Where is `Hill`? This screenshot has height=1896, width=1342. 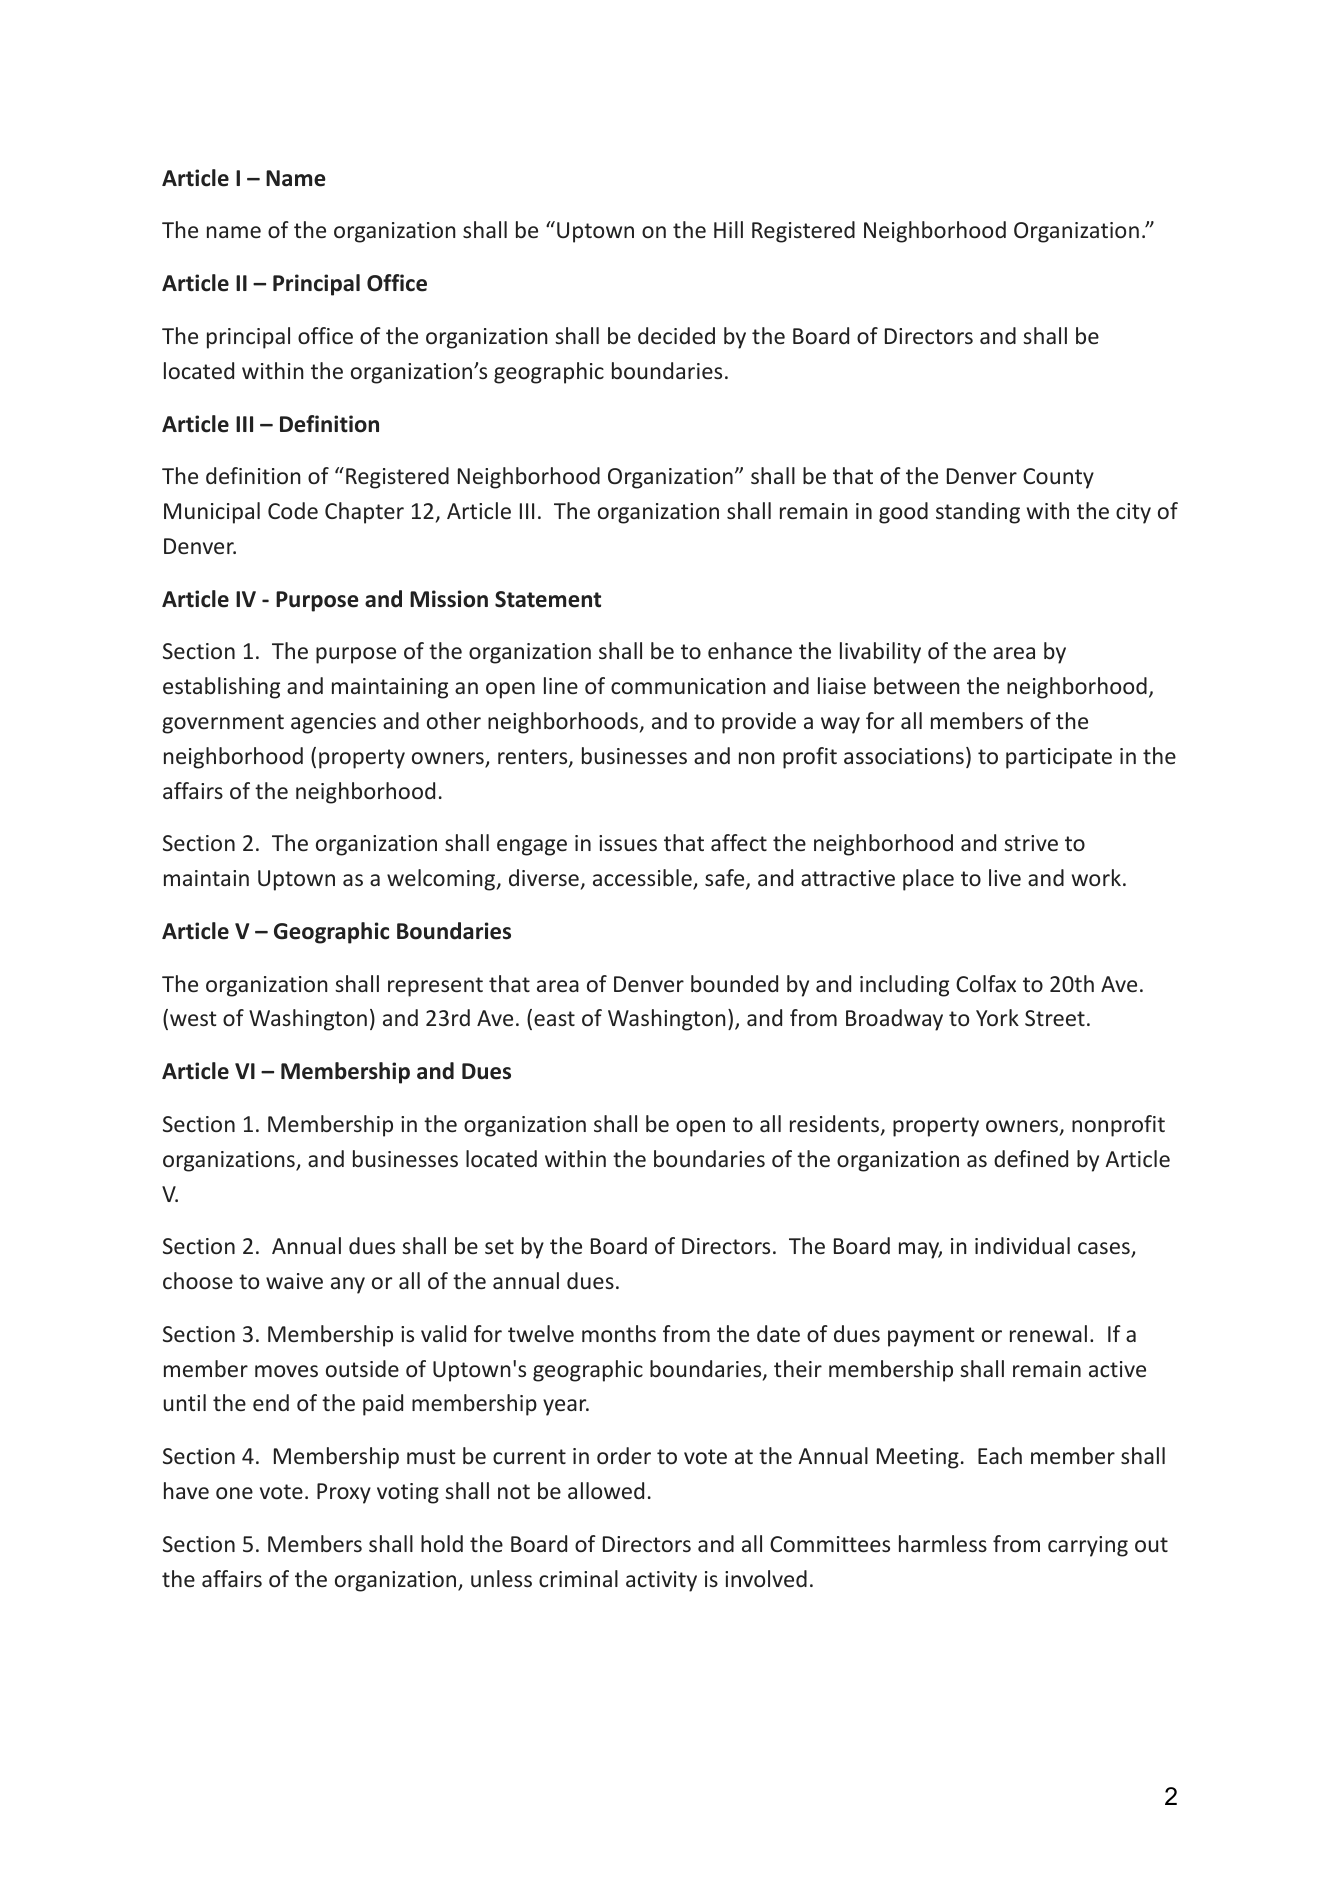 Hill is located at coordinates (728, 229).
